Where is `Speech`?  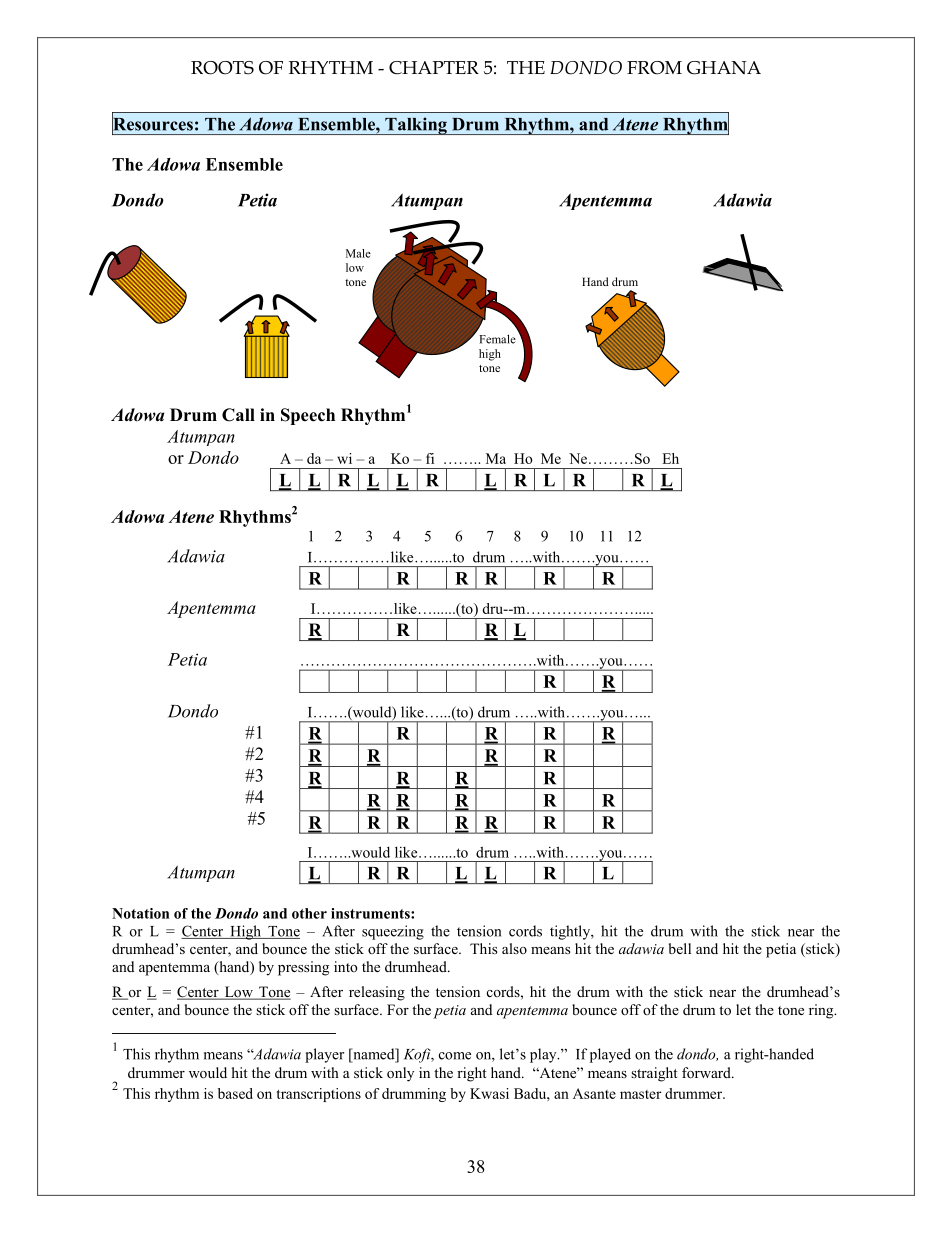
Speech is located at coordinates (308, 416).
